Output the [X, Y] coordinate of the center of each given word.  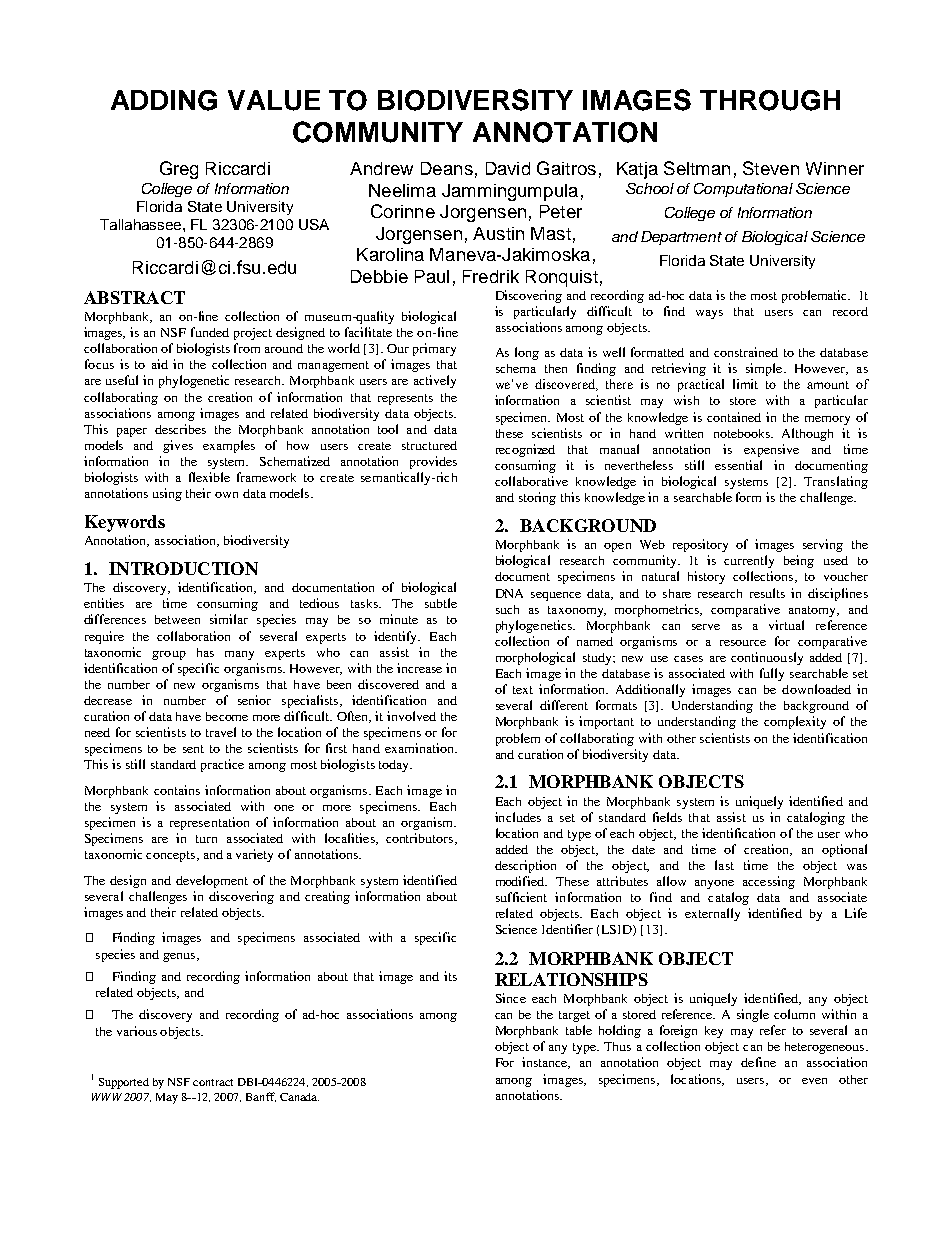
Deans [447, 168]
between [177, 619]
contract [213, 1082]
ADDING [164, 100]
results [767, 593]
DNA [509, 593]
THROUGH [770, 100]
